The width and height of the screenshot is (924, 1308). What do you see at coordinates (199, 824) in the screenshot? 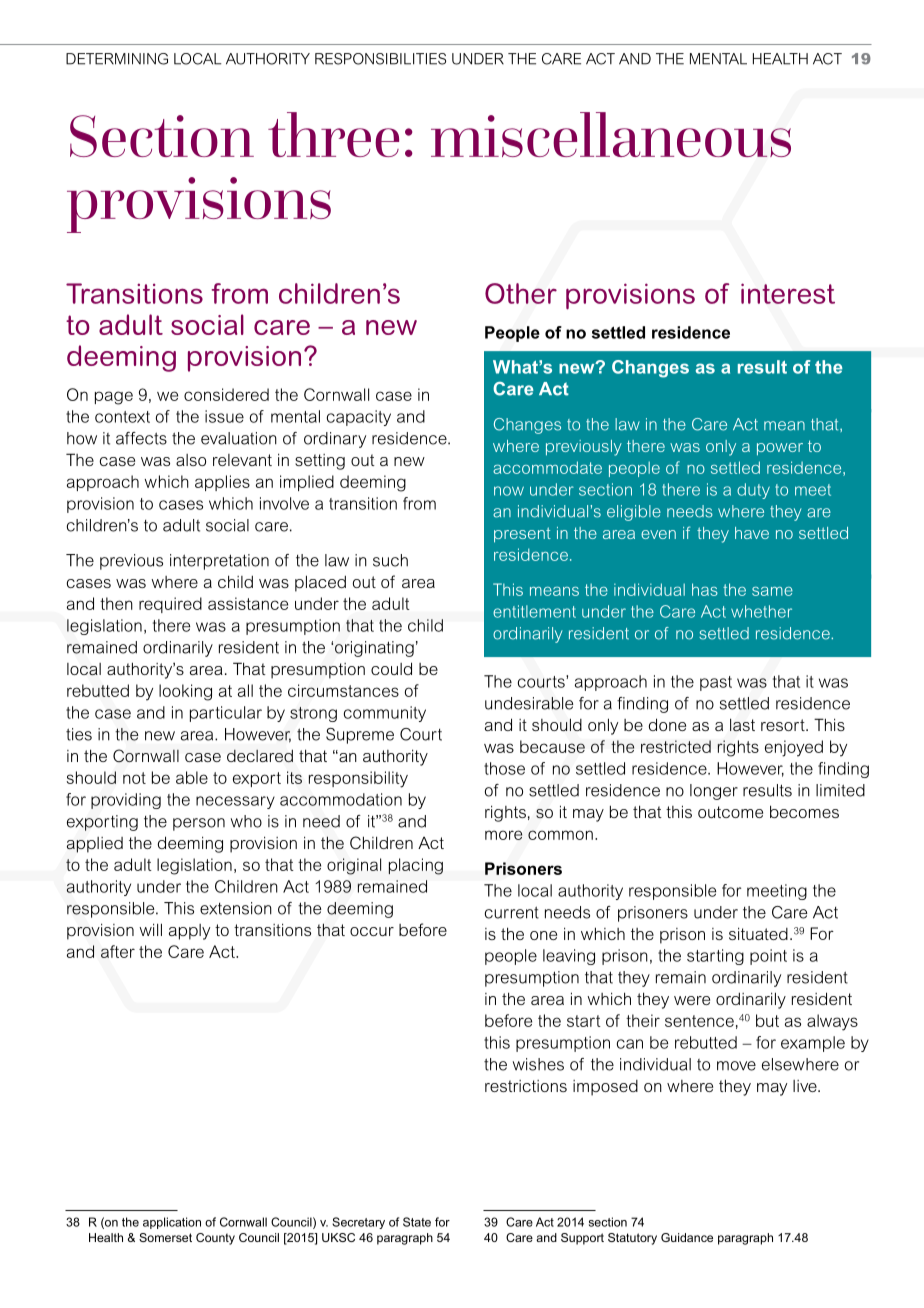
I see `person` at bounding box center [199, 824].
